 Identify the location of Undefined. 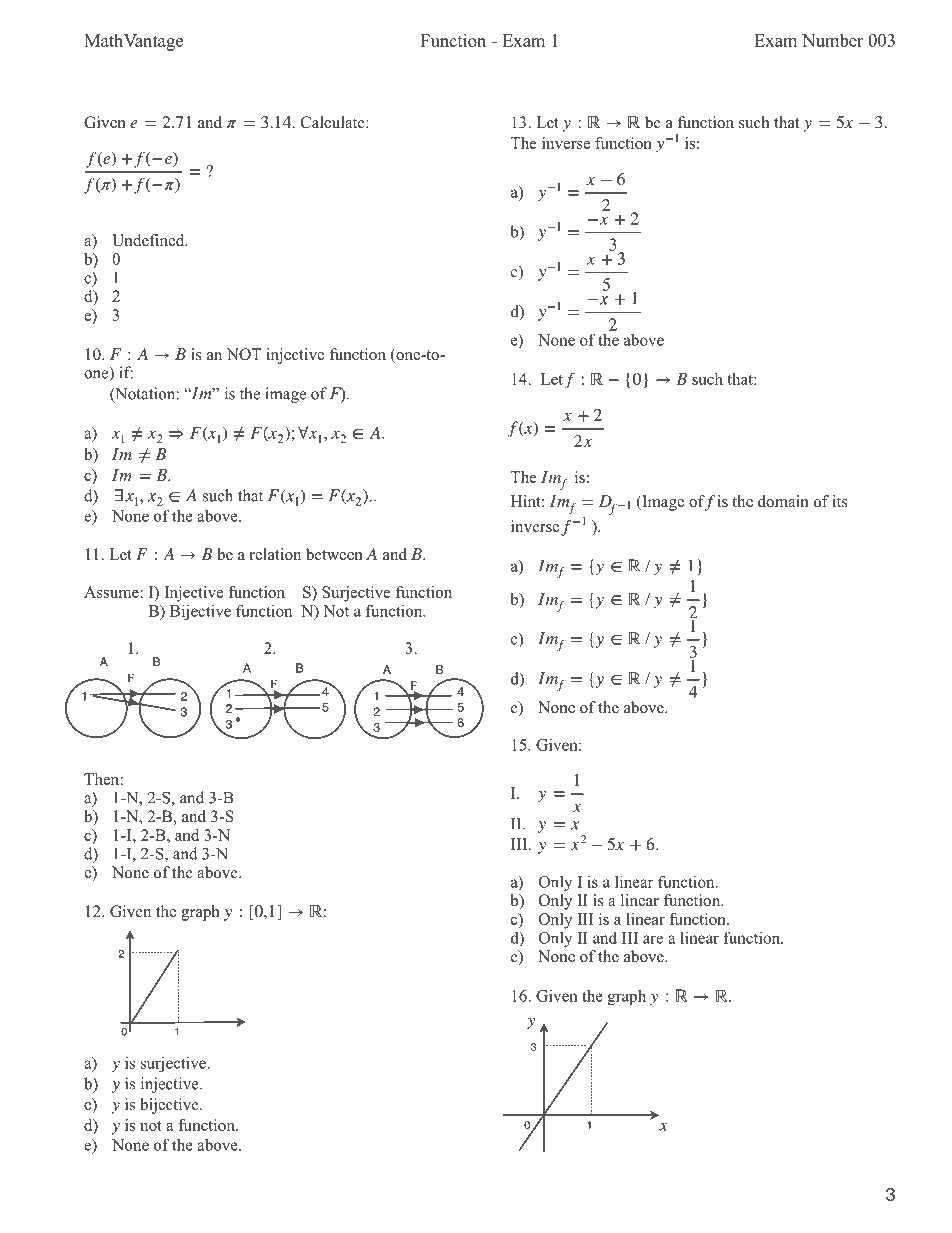
(149, 240).
